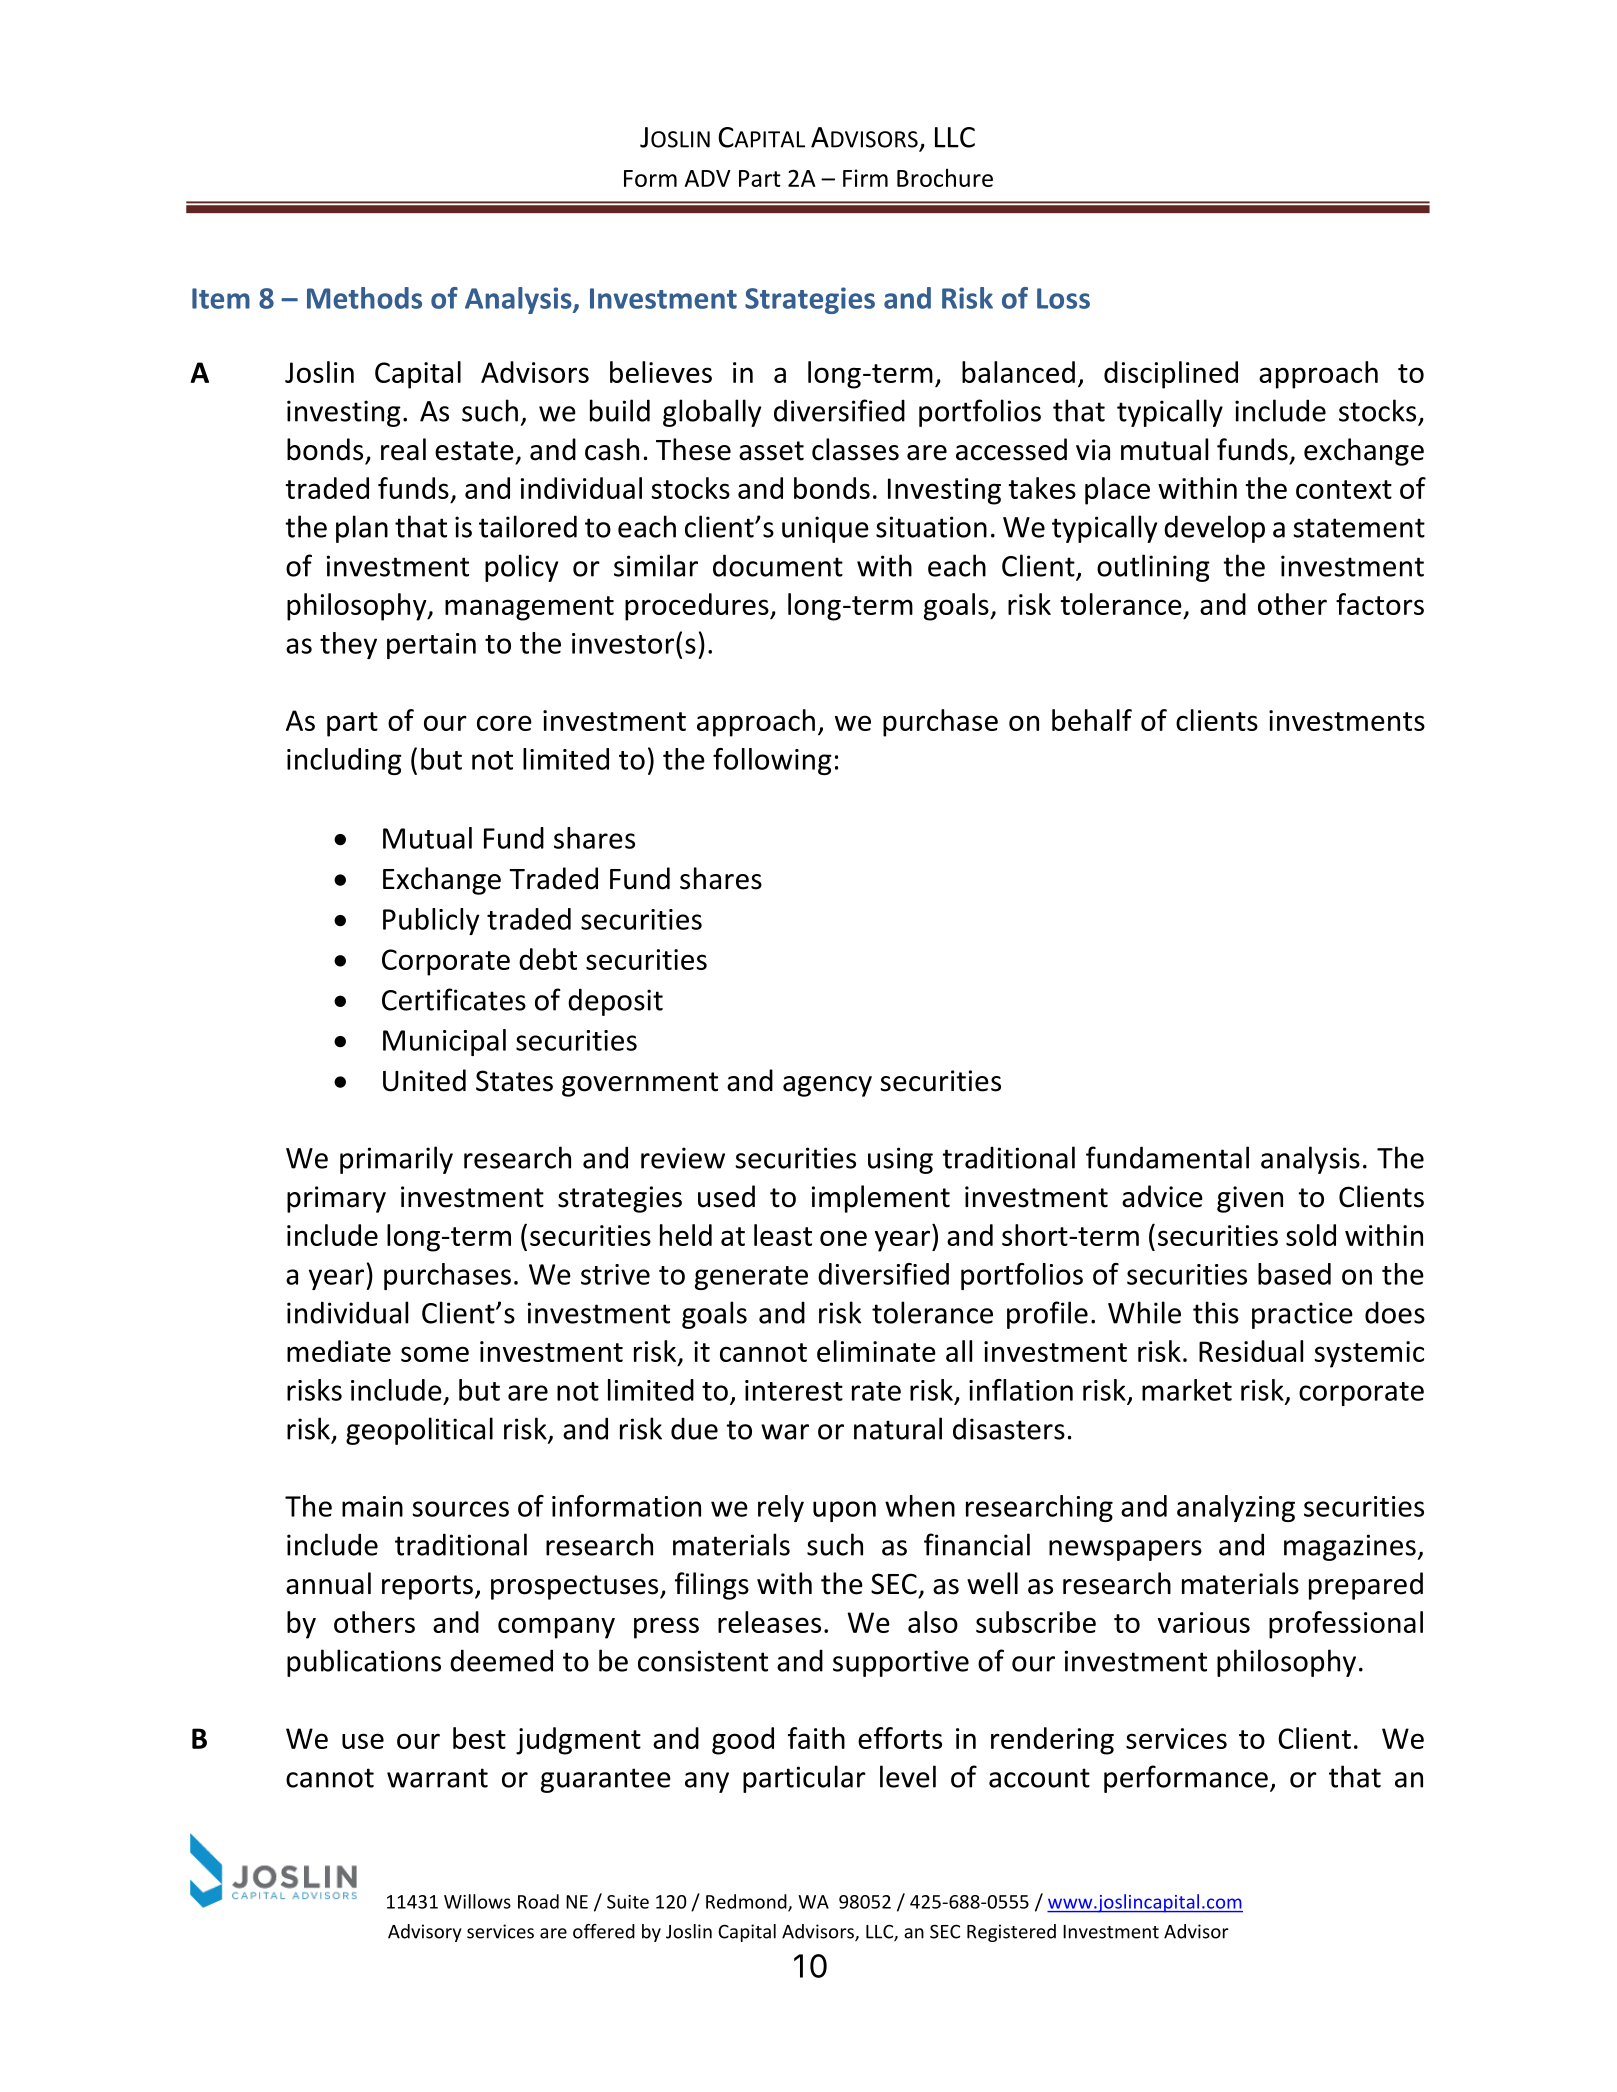 The height and width of the screenshot is (2092, 1617). I want to click on Firm, so click(865, 178).
